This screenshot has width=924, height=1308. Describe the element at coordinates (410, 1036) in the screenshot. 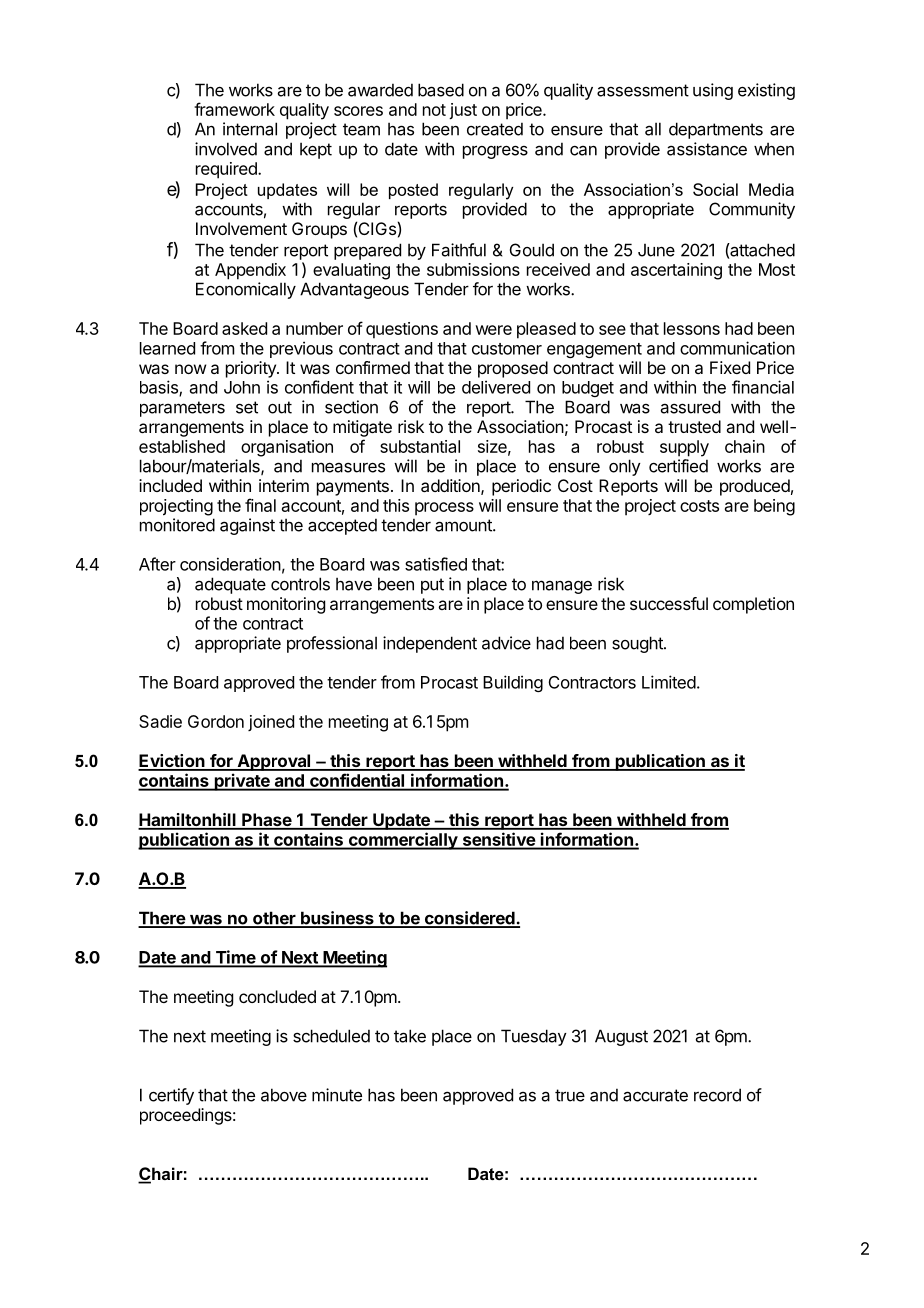

I see `take` at that location.
